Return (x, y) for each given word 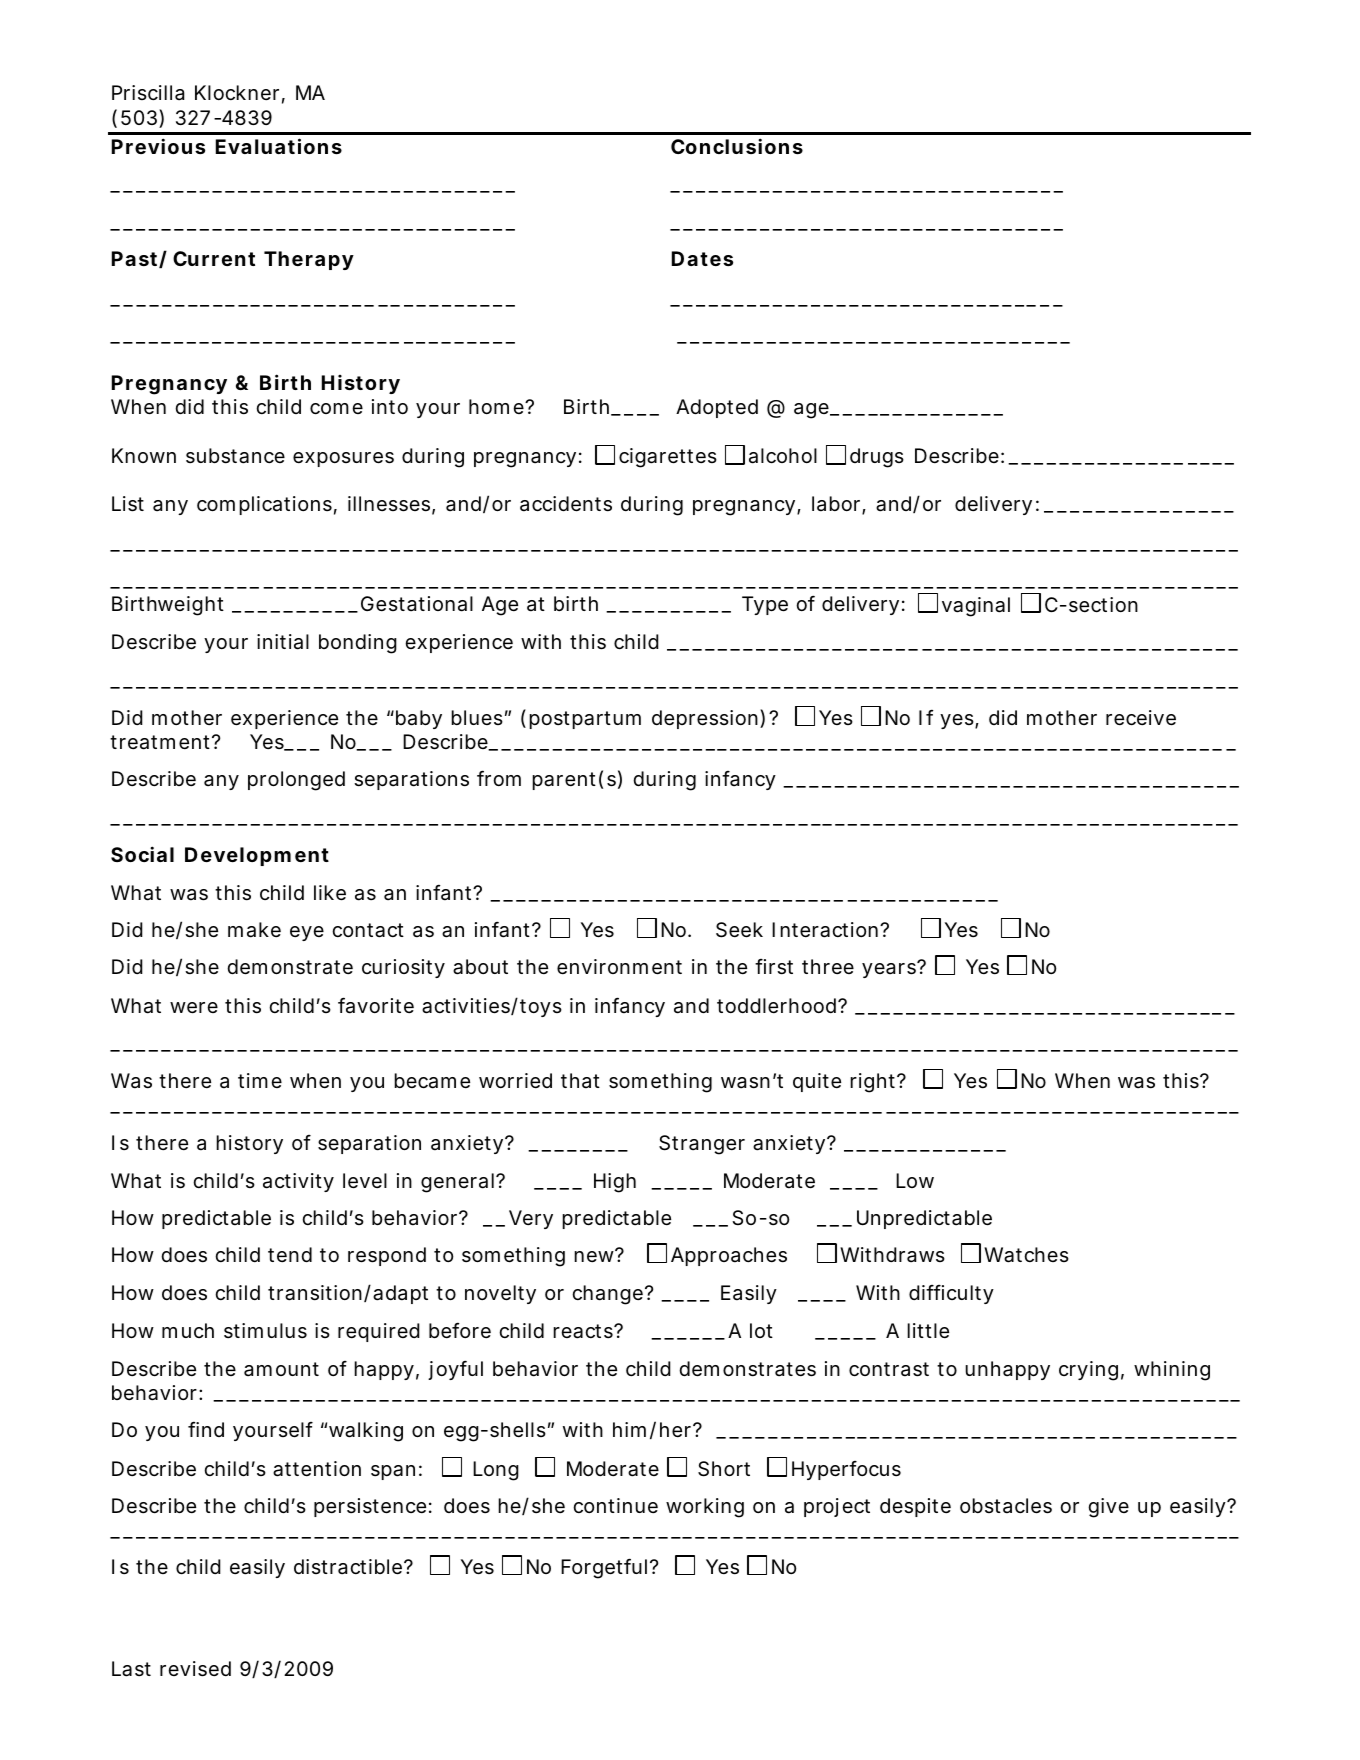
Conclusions (737, 146)
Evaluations (279, 146)
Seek (739, 930)
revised (195, 1669)
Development (257, 856)
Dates (702, 258)
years (889, 970)
